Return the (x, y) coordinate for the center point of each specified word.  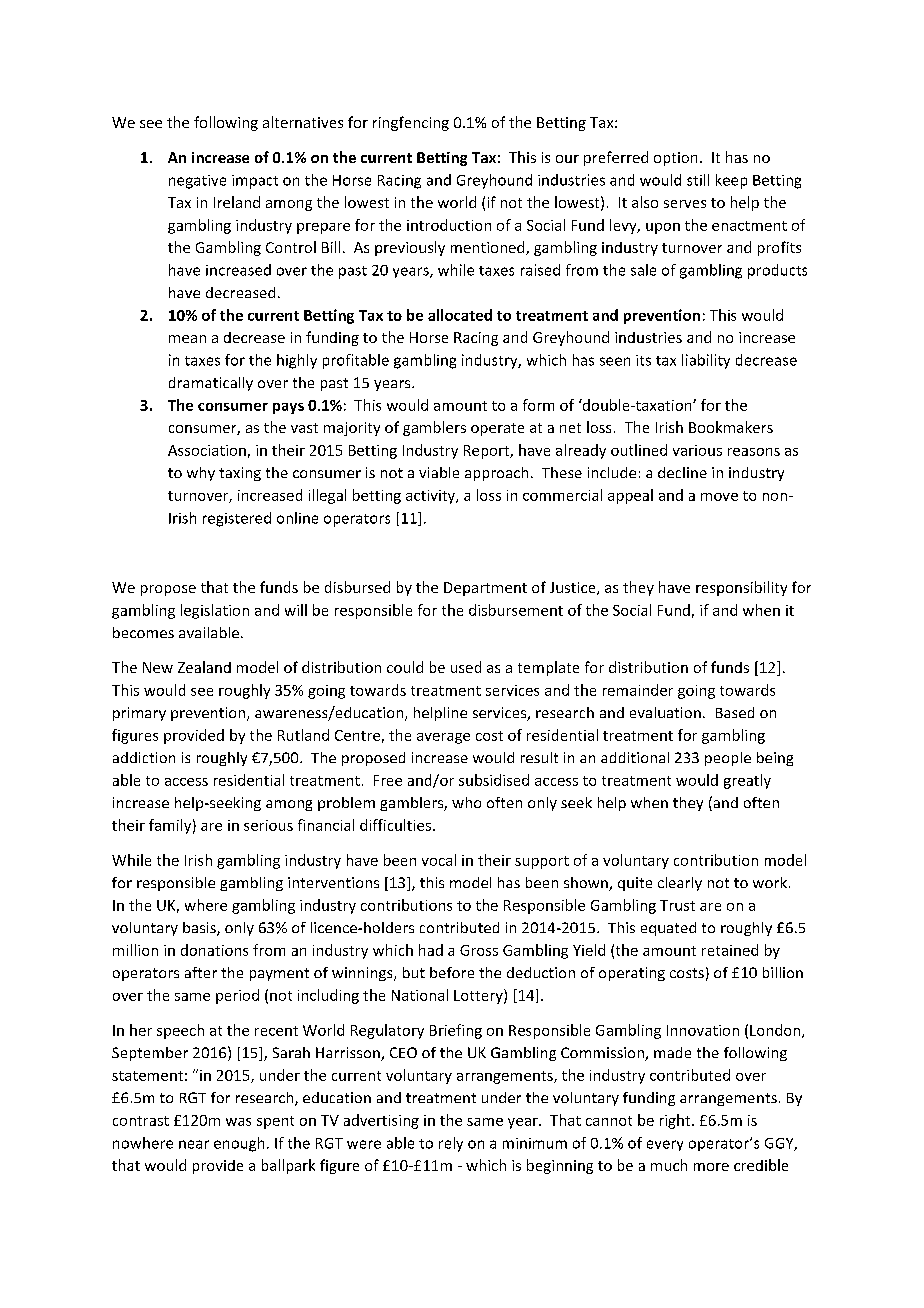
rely (451, 1144)
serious (268, 825)
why (201, 474)
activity (431, 497)
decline (682, 472)
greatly (747, 781)
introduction (449, 225)
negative (197, 182)
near (194, 1144)
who (466, 802)
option (675, 159)
